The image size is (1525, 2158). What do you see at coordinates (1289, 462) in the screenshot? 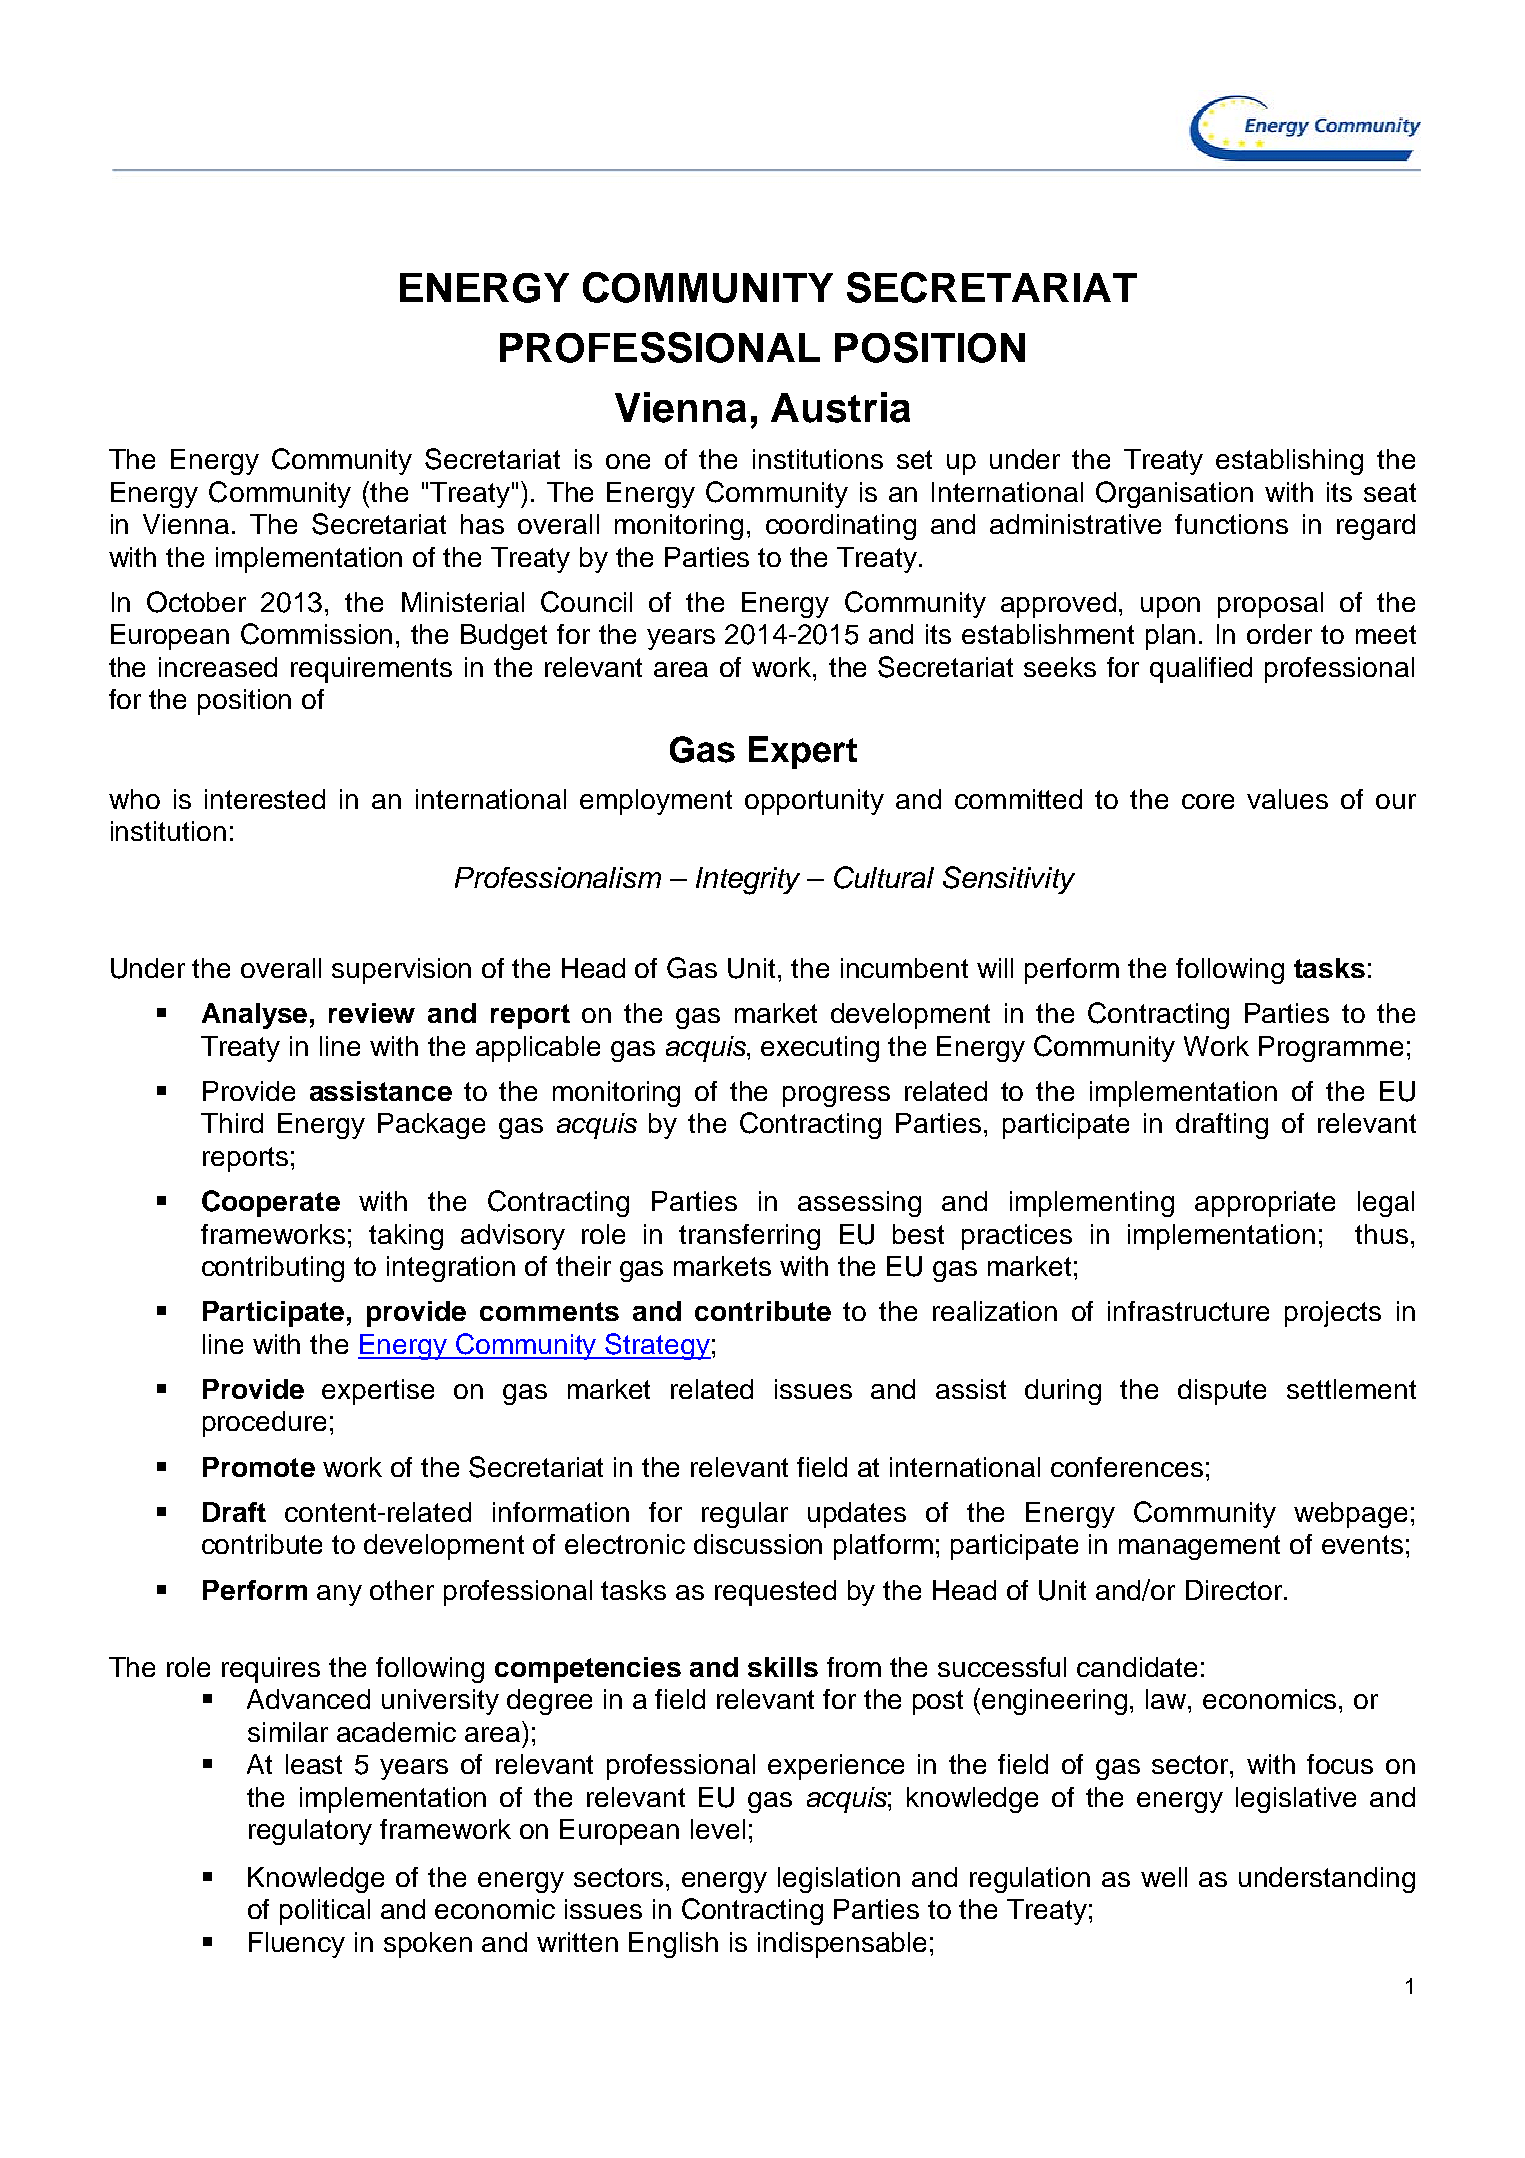
I see `establishing` at bounding box center [1289, 462].
